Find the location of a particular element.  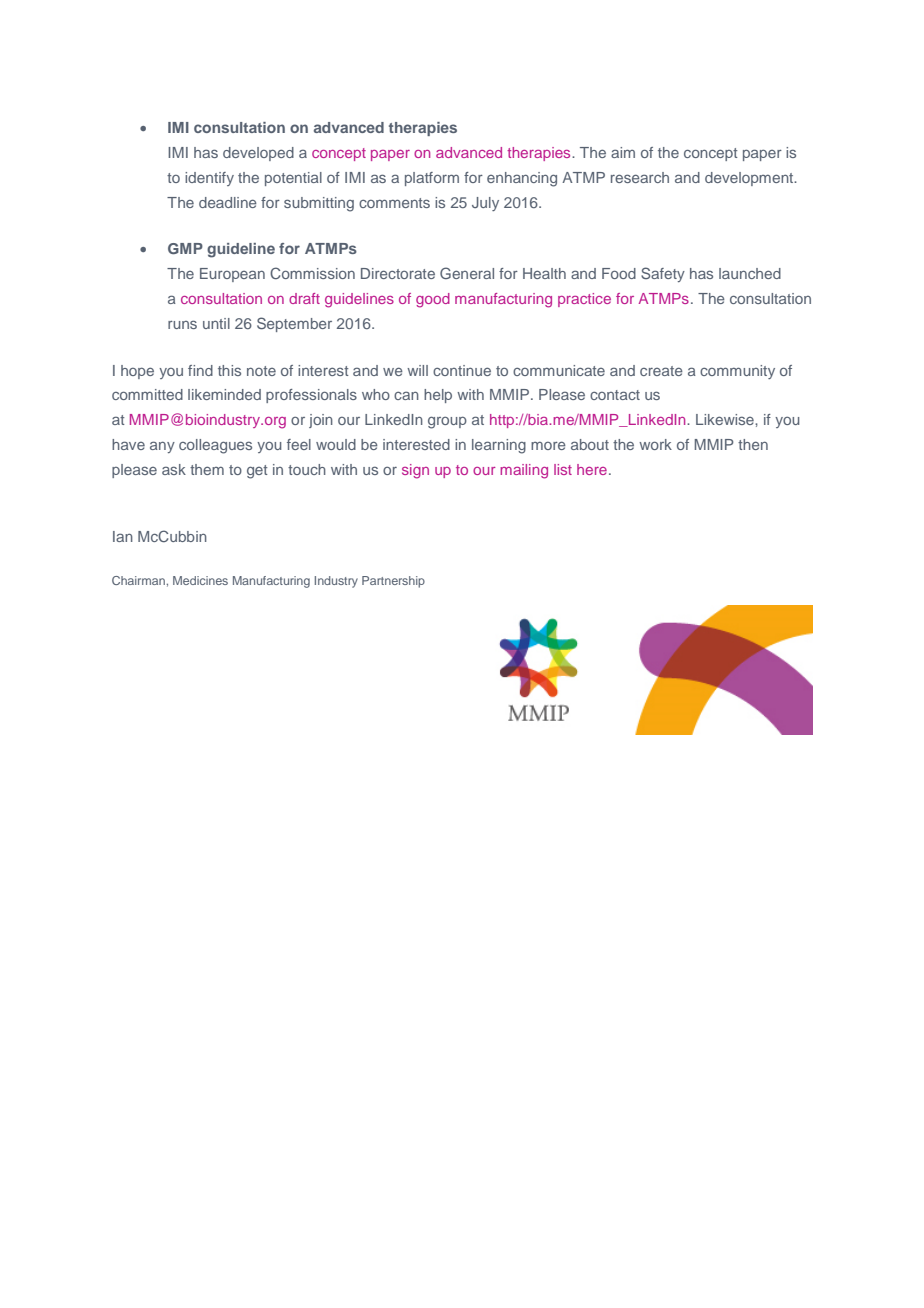

will is located at coordinates (417, 370).
